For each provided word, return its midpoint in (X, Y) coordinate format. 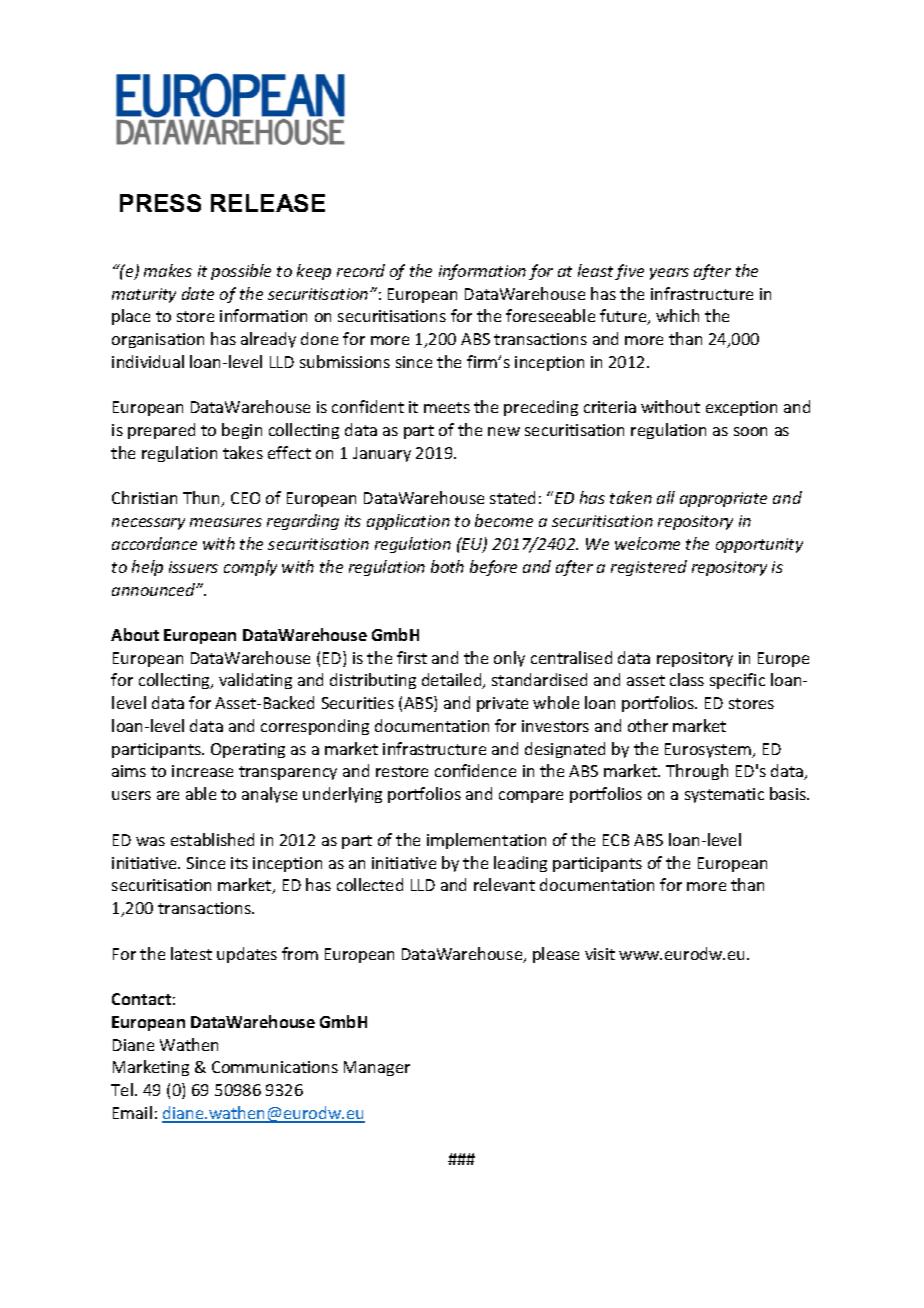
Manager (377, 1068)
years (669, 274)
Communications (275, 1067)
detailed (453, 681)
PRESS (160, 203)
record (361, 270)
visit (600, 954)
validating (255, 681)
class (687, 679)
